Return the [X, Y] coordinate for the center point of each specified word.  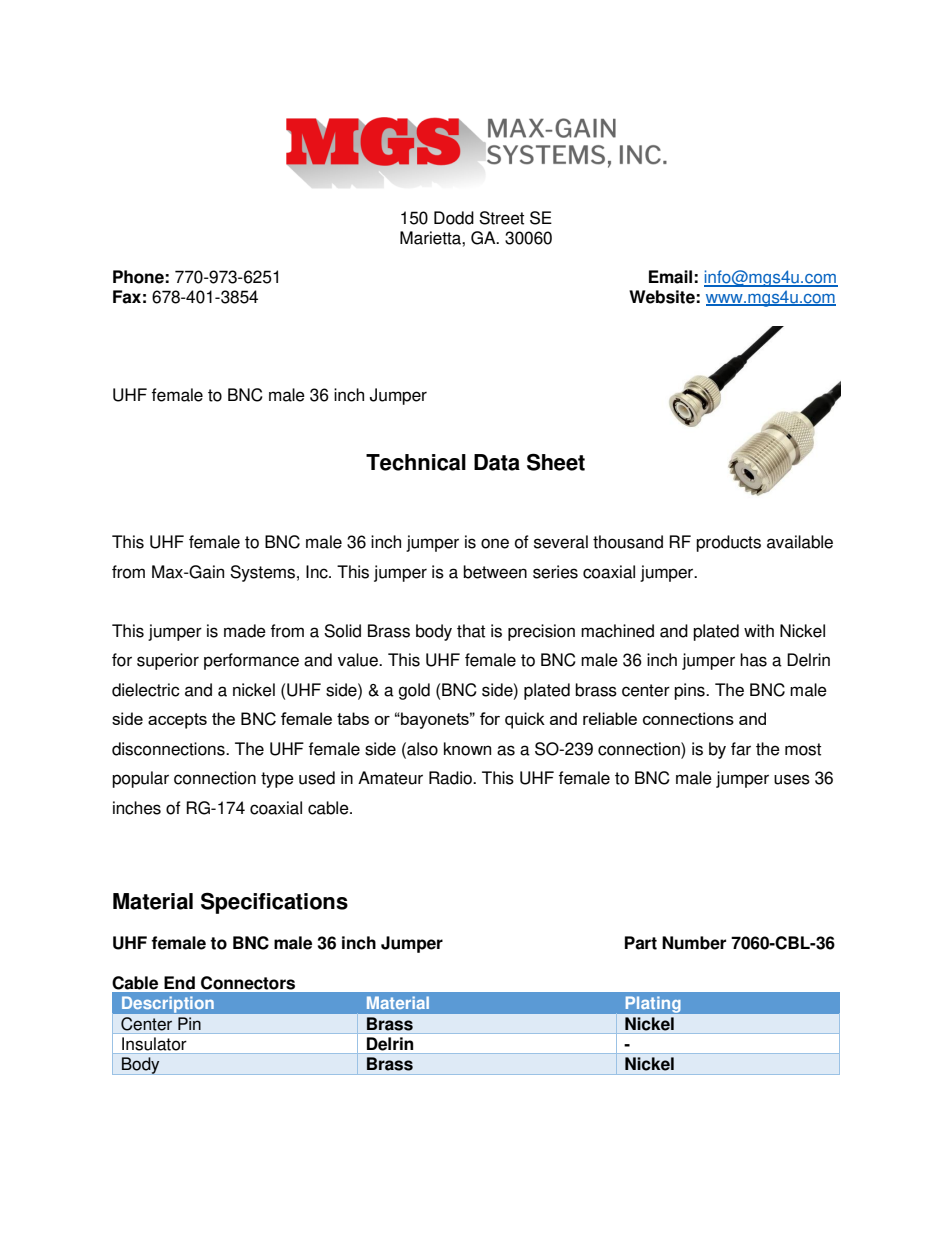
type [277, 780]
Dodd [454, 218]
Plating [653, 1004]
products [728, 543]
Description [167, 1004]
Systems [262, 573]
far [741, 749]
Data [497, 462]
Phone [138, 277]
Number [694, 943]
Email [670, 277]
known [467, 749]
